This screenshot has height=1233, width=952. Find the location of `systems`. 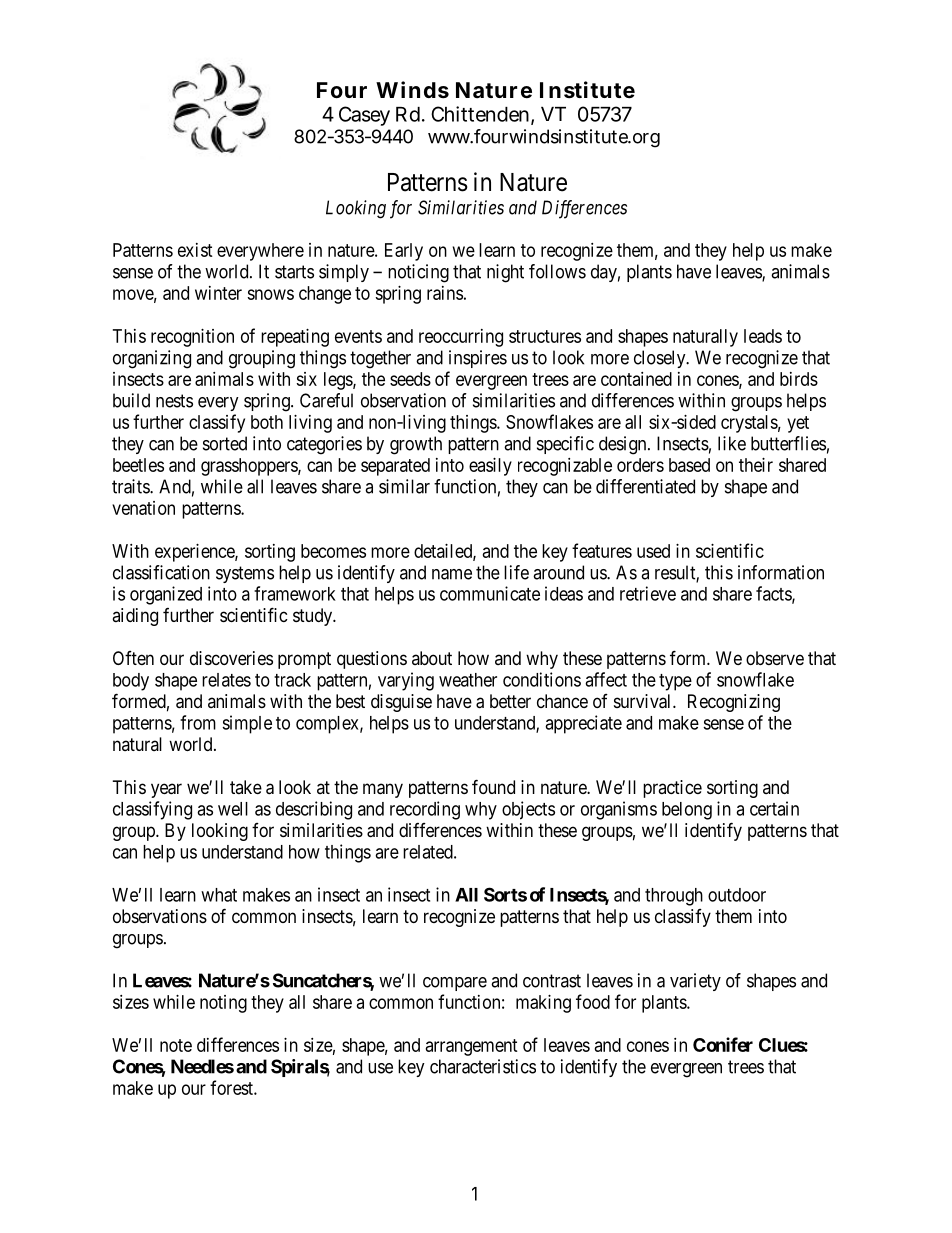

systems is located at coordinates (245, 574).
